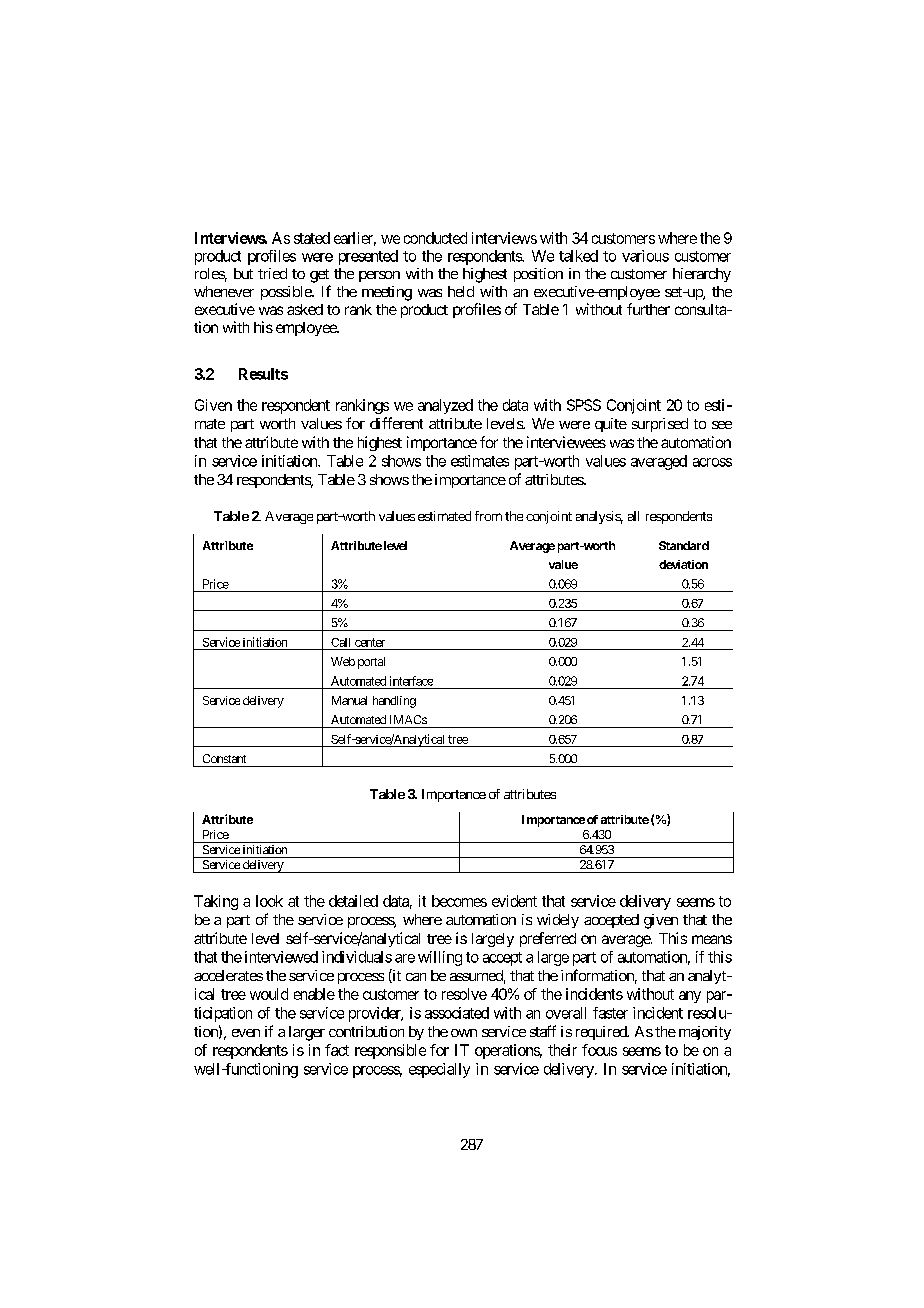 Image resolution: width=924 pixels, height=1308 pixels. What do you see at coordinates (660, 425) in the document?
I see `surprised` at bounding box center [660, 425].
